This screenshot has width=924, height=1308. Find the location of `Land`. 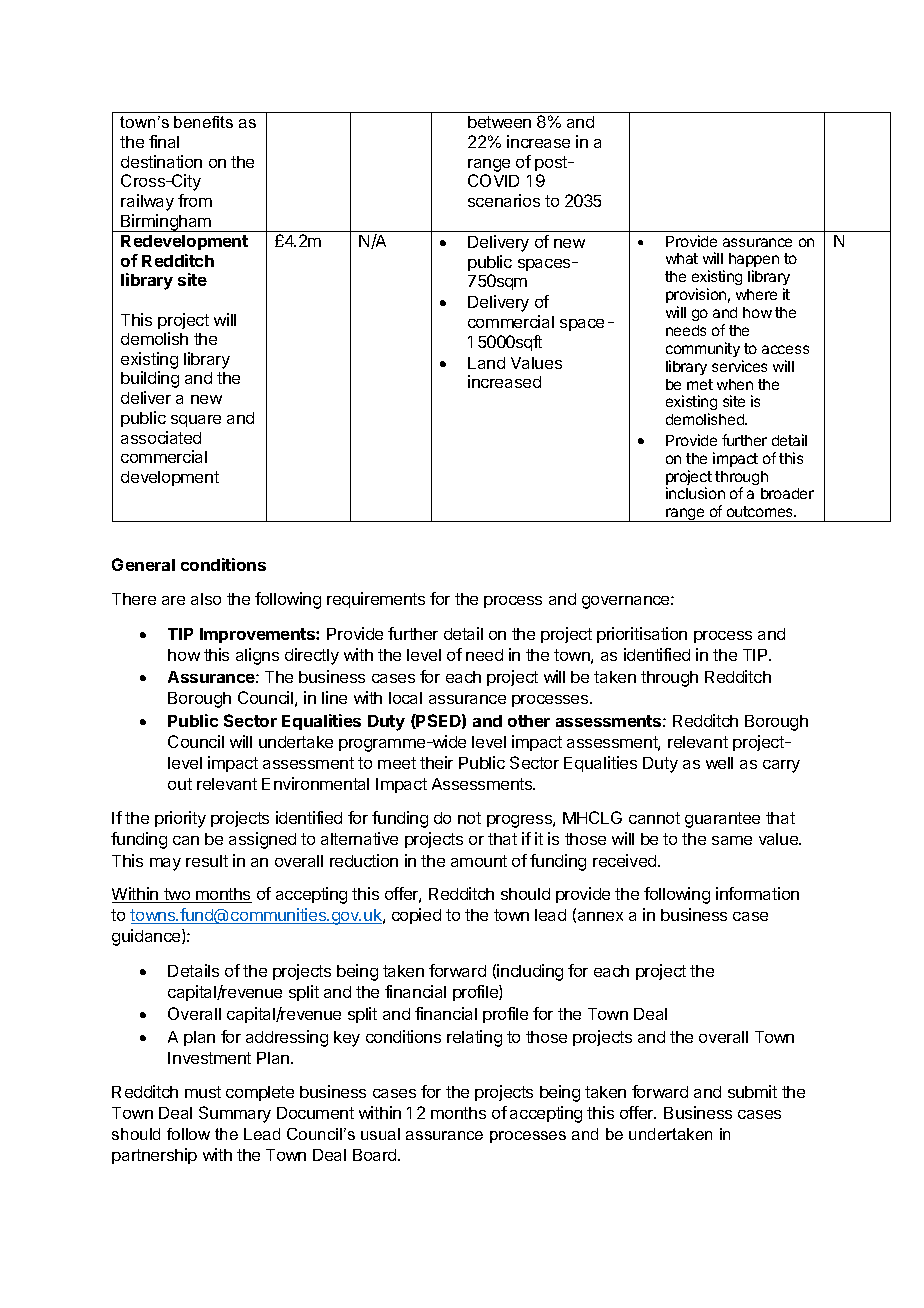

Land is located at coordinates (486, 363).
